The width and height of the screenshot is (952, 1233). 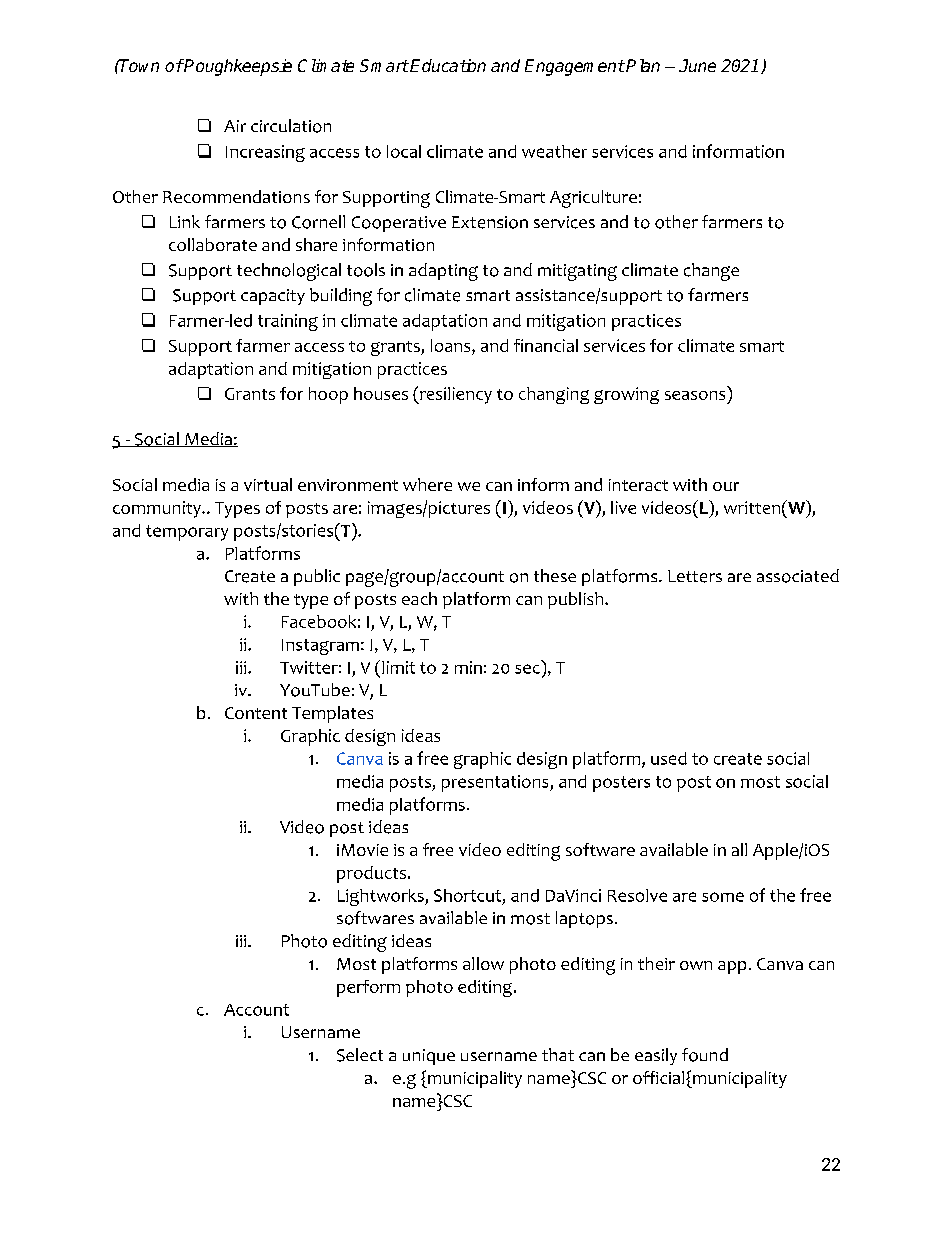 What do you see at coordinates (669, 758) in the screenshot?
I see `used` at bounding box center [669, 758].
